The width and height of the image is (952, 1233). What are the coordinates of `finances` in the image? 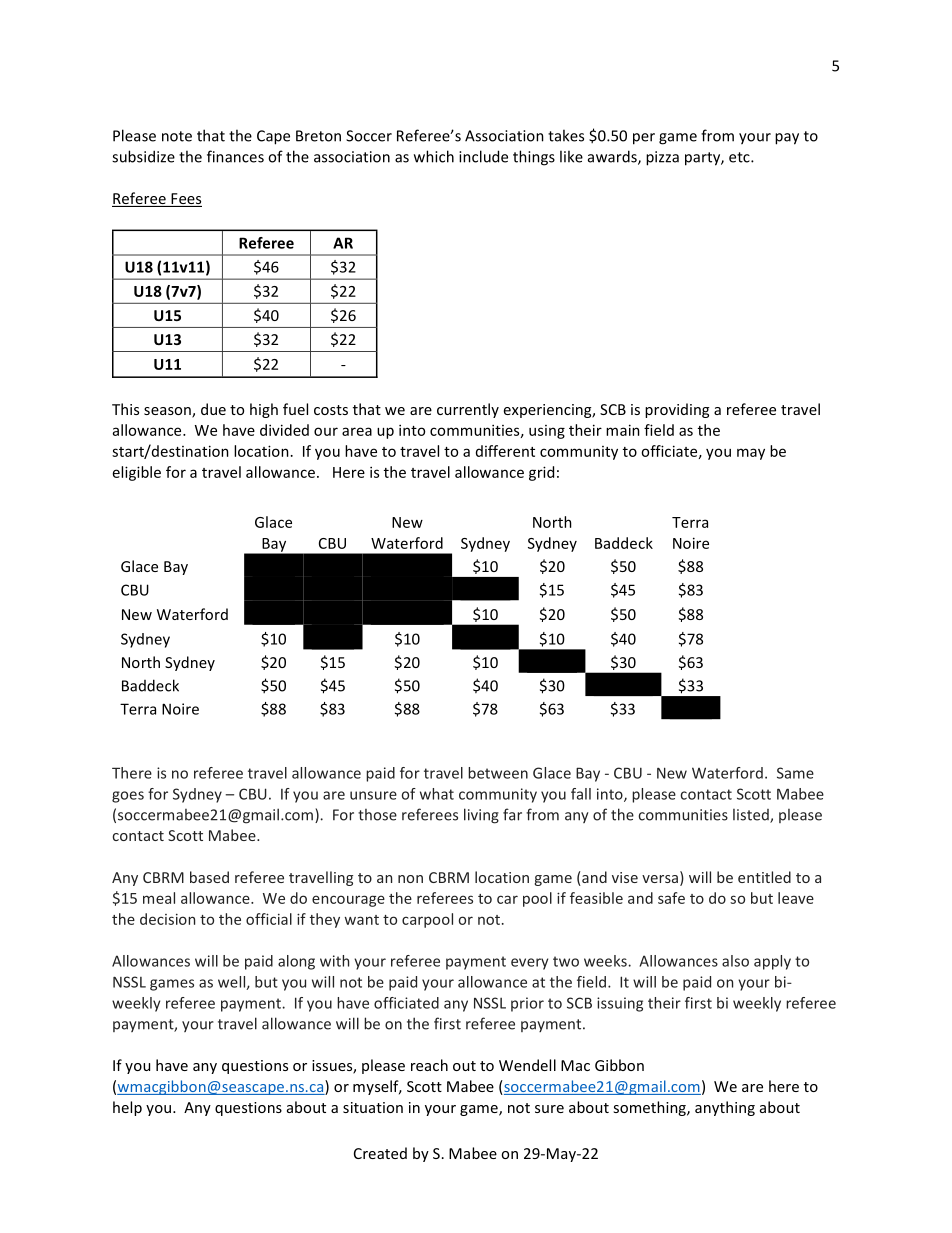 It's located at (235, 156).
